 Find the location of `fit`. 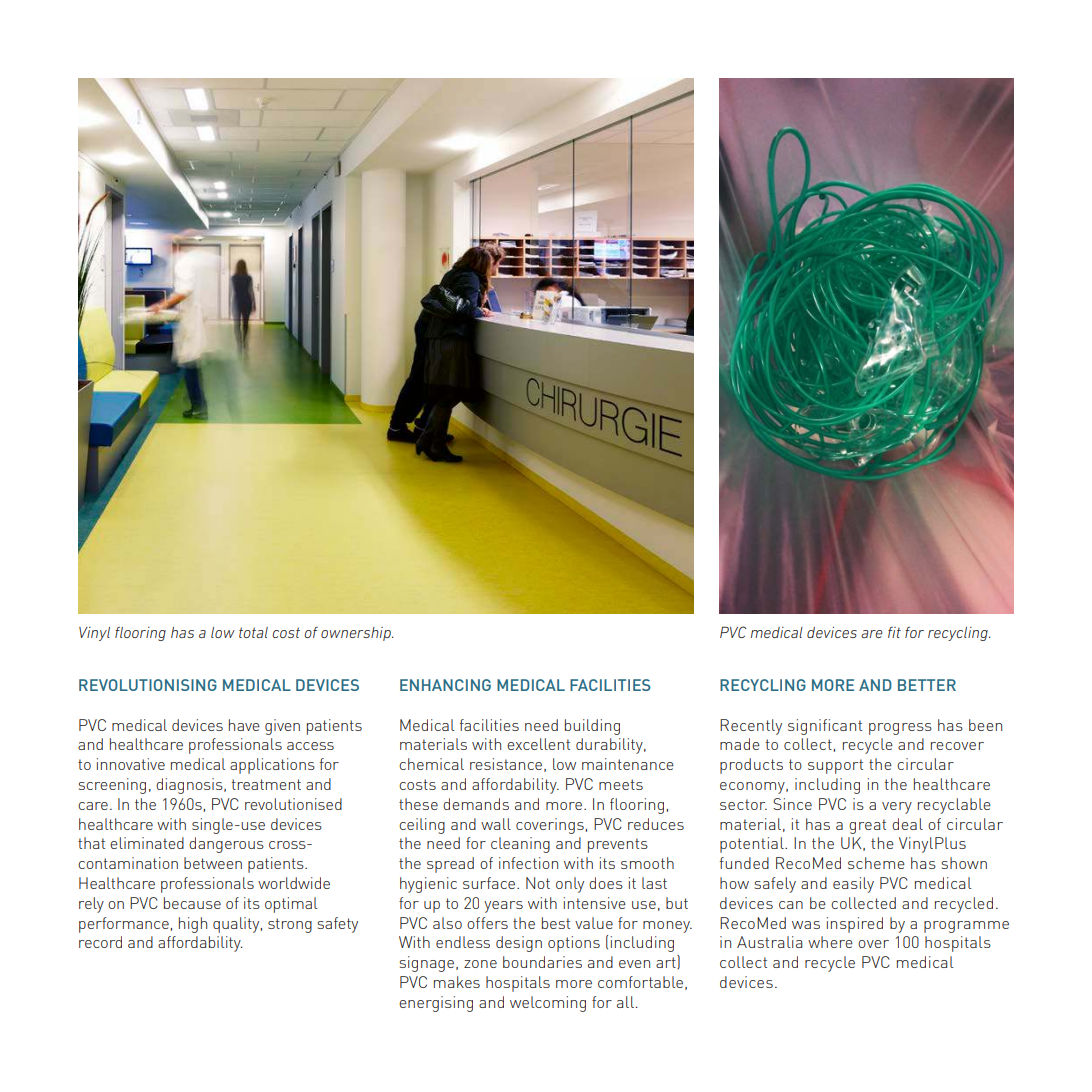

fit is located at coordinates (894, 632).
